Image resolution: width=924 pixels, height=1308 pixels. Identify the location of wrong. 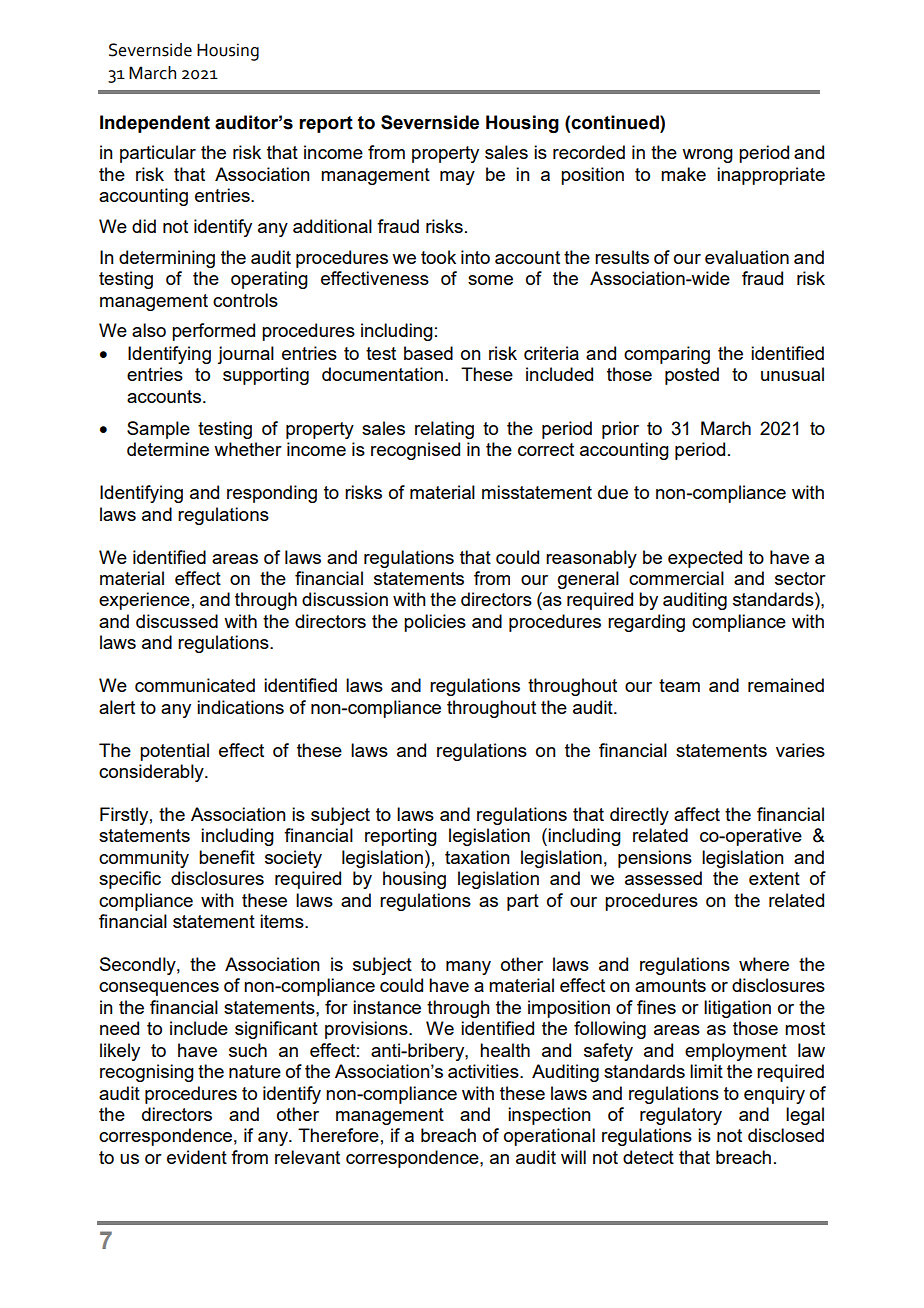
(707, 156).
